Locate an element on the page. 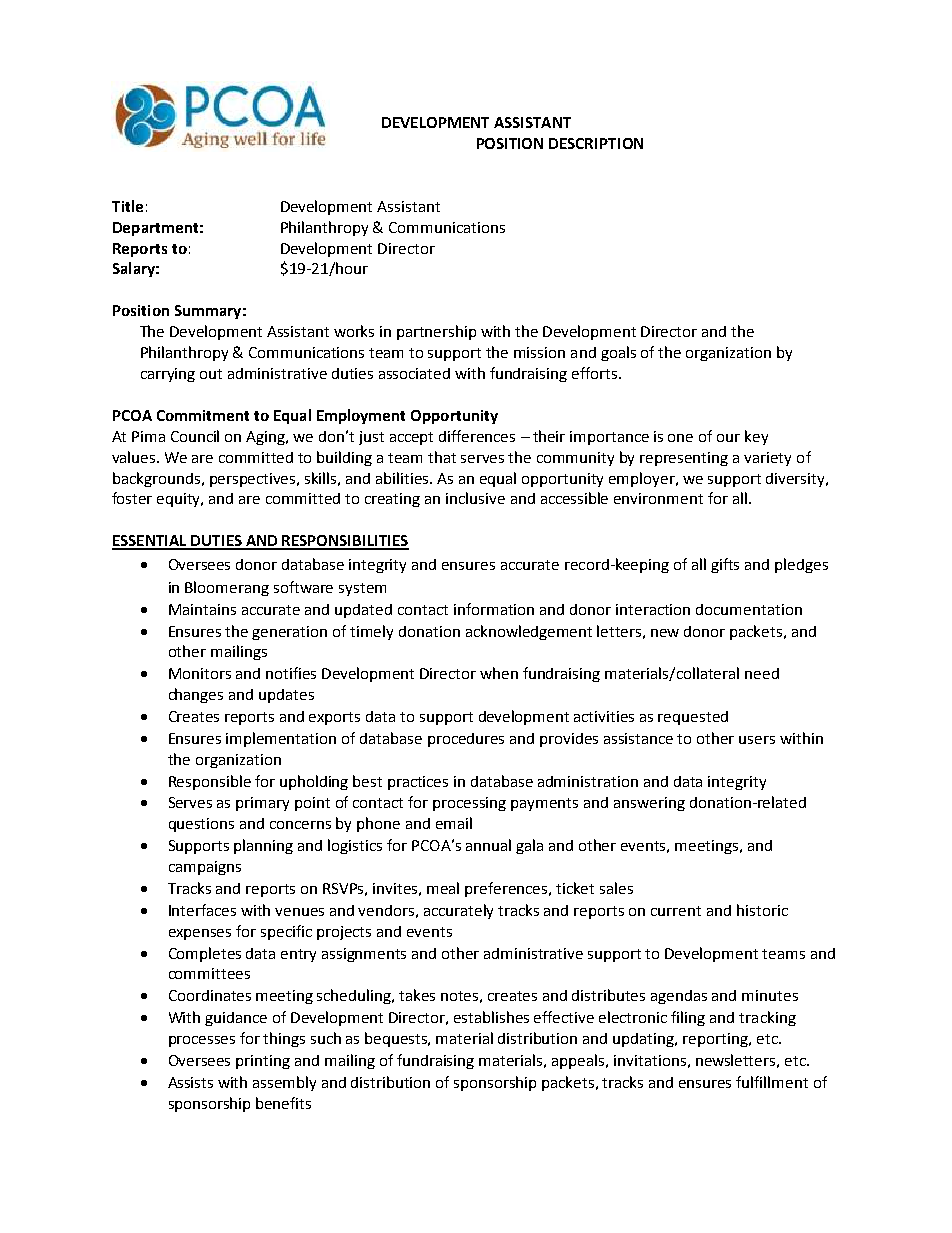  documentation is located at coordinates (749, 609).
